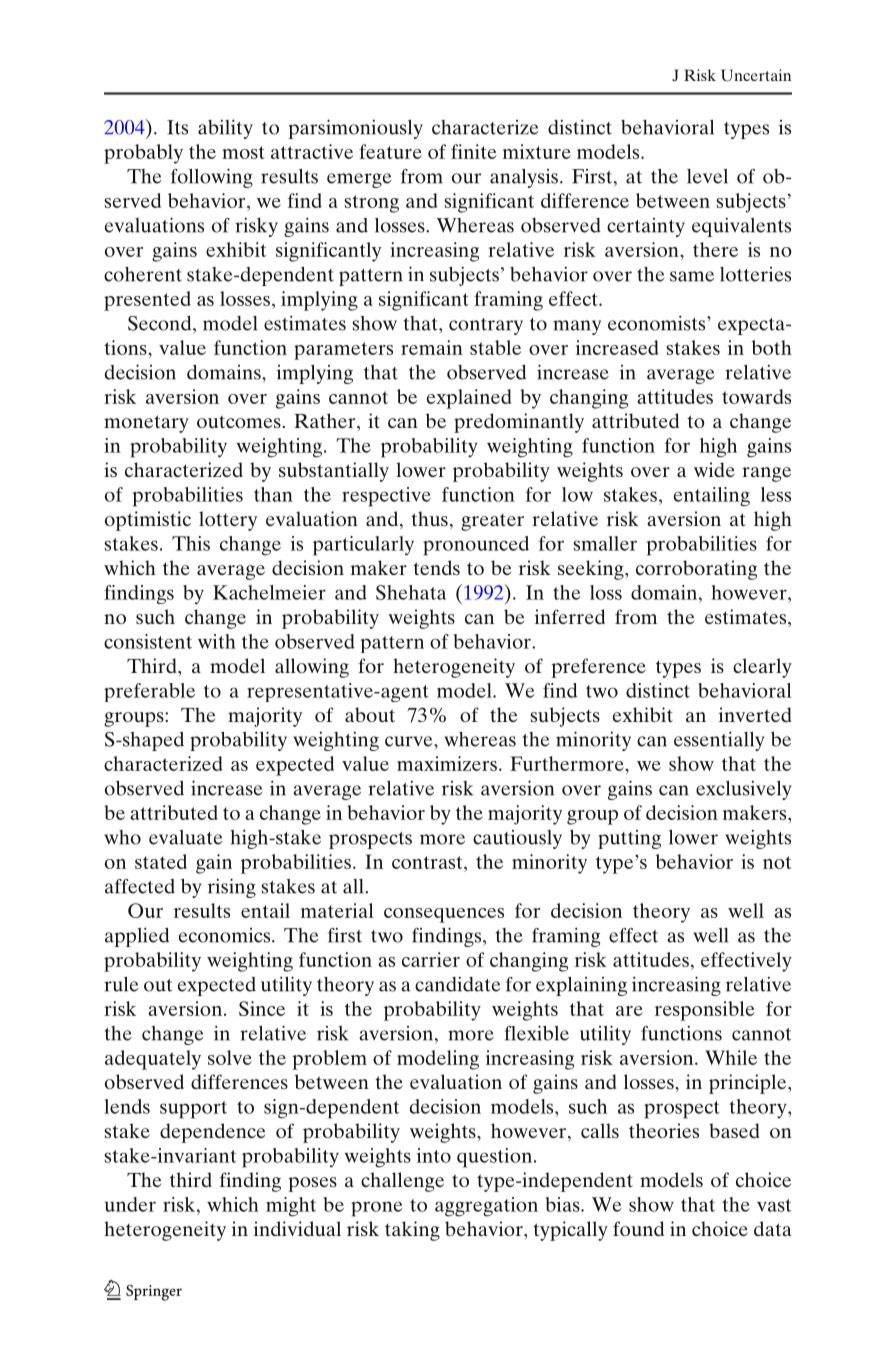  I want to click on Uncertain, so click(756, 75).
